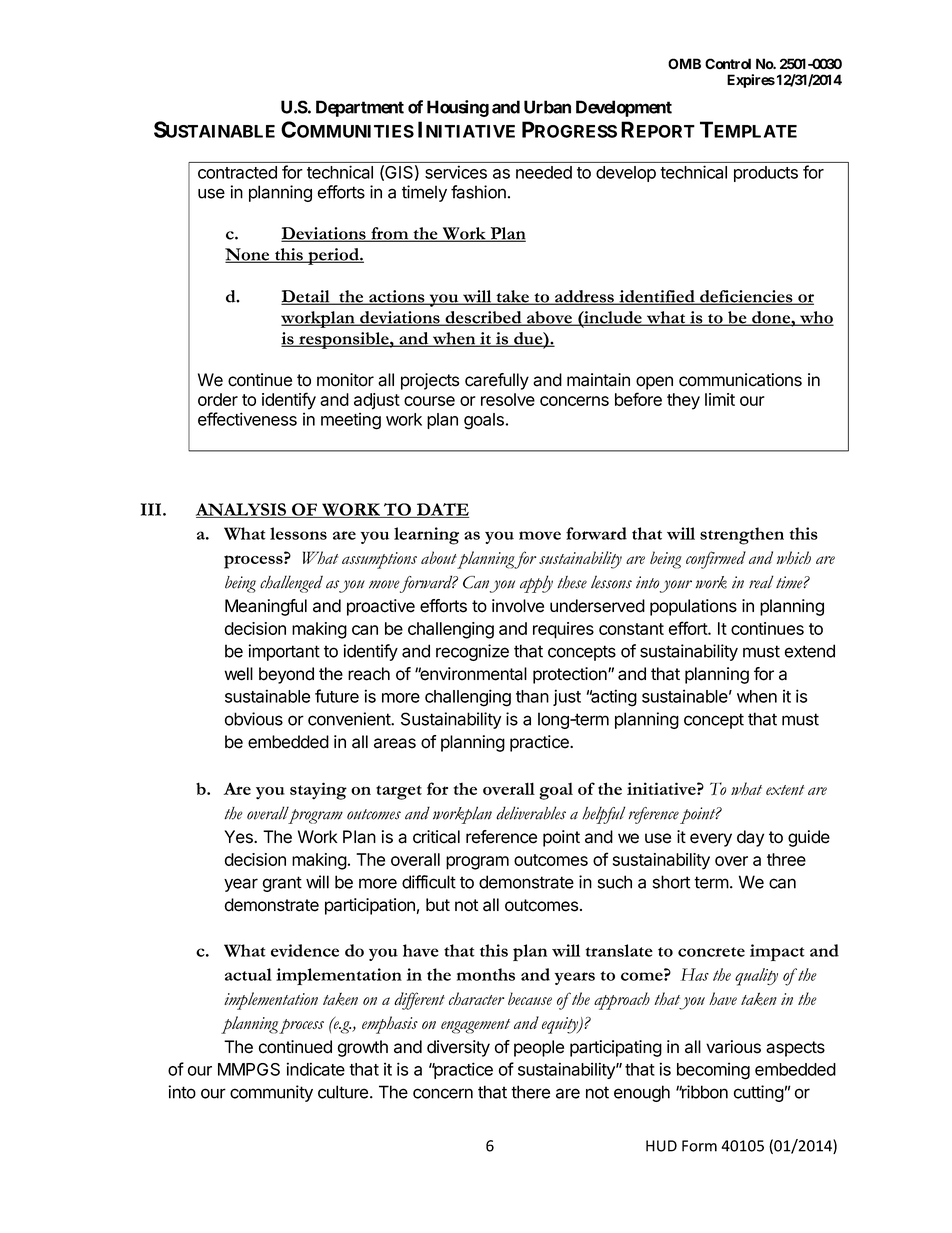 This image has width=952, height=1233. Describe the element at coordinates (530, 1092) in the image. I see `there` at that location.
